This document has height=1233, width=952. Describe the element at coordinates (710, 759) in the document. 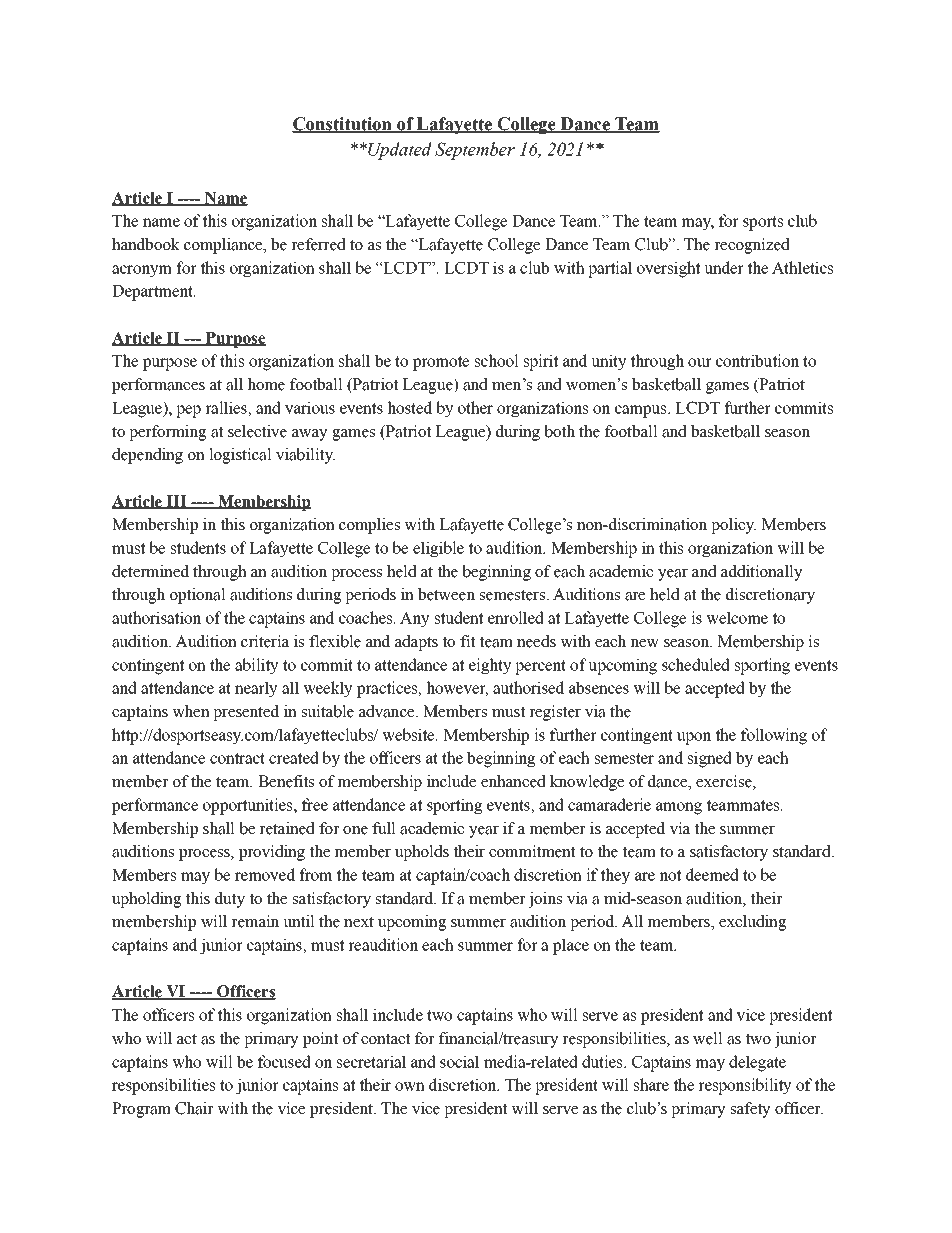

I see `signed` at that location.
